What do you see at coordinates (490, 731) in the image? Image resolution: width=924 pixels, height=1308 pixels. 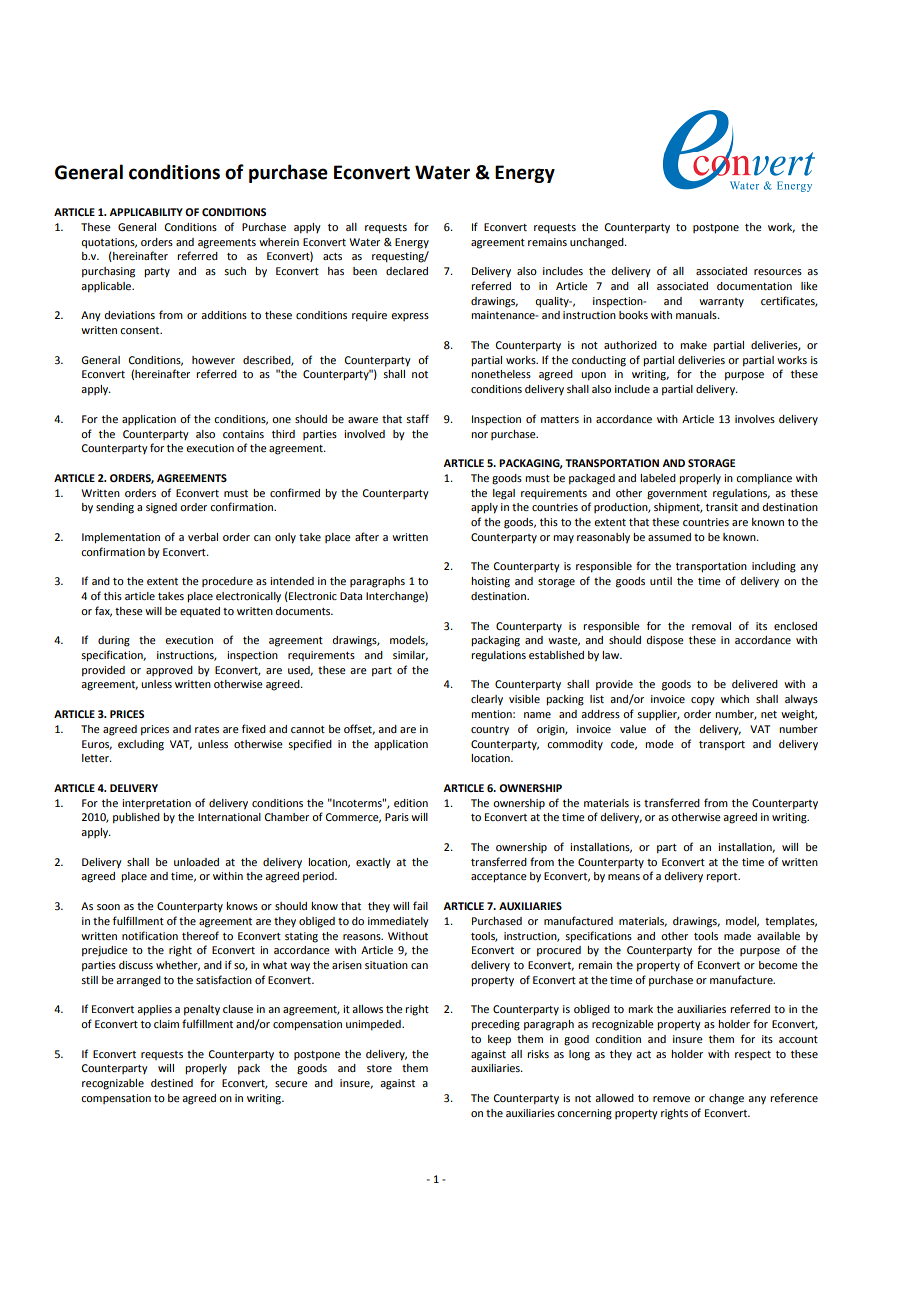 I see `country` at bounding box center [490, 731].
